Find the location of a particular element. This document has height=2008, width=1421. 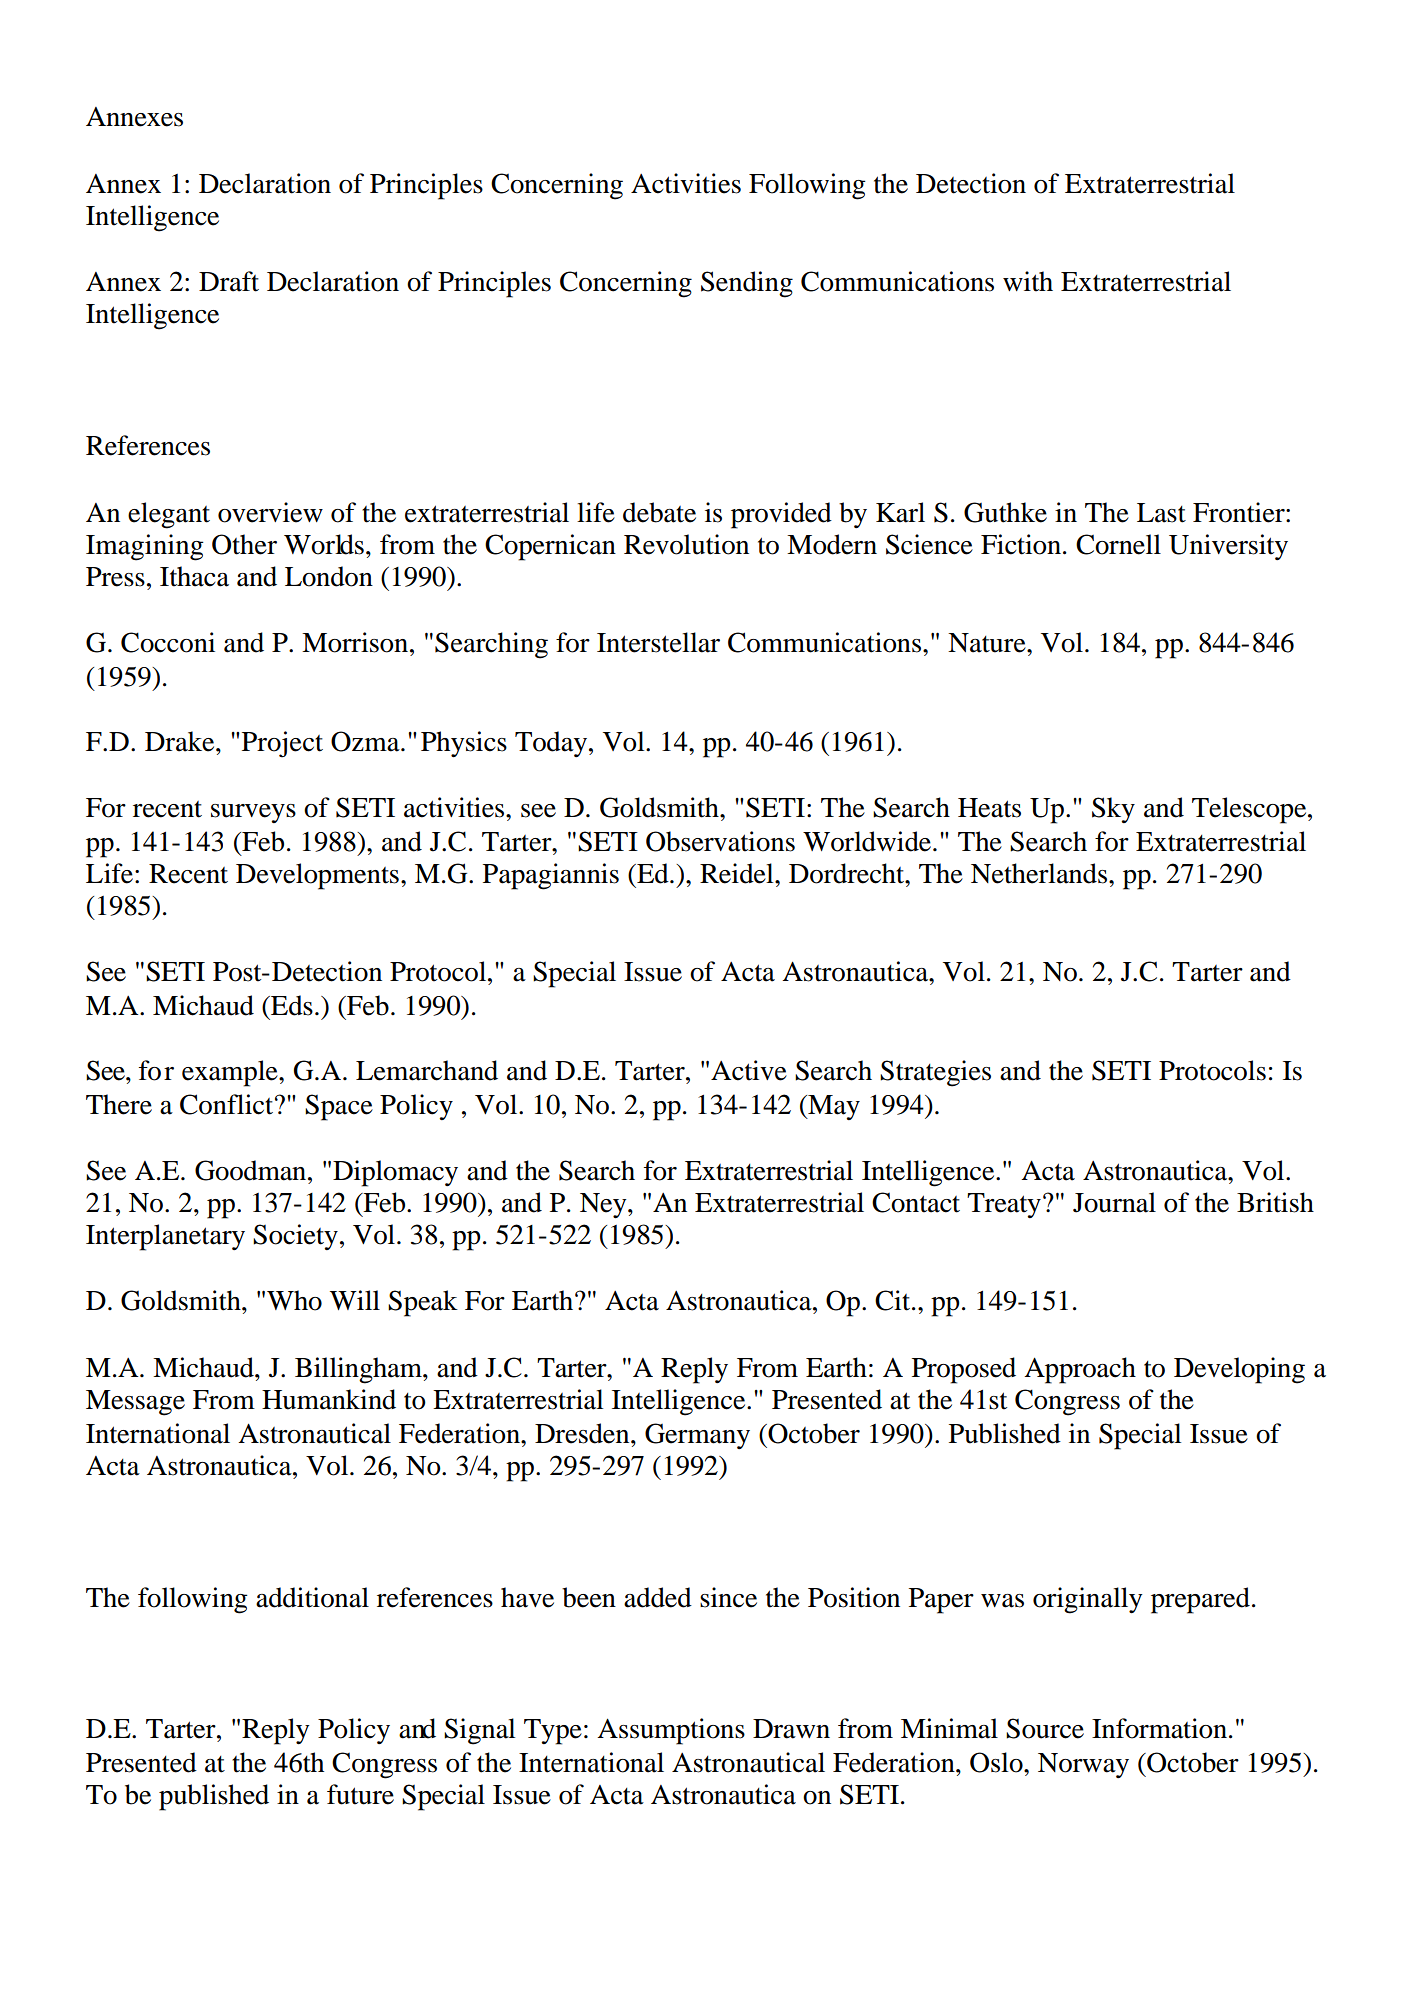

Sky is located at coordinates (1113, 810).
